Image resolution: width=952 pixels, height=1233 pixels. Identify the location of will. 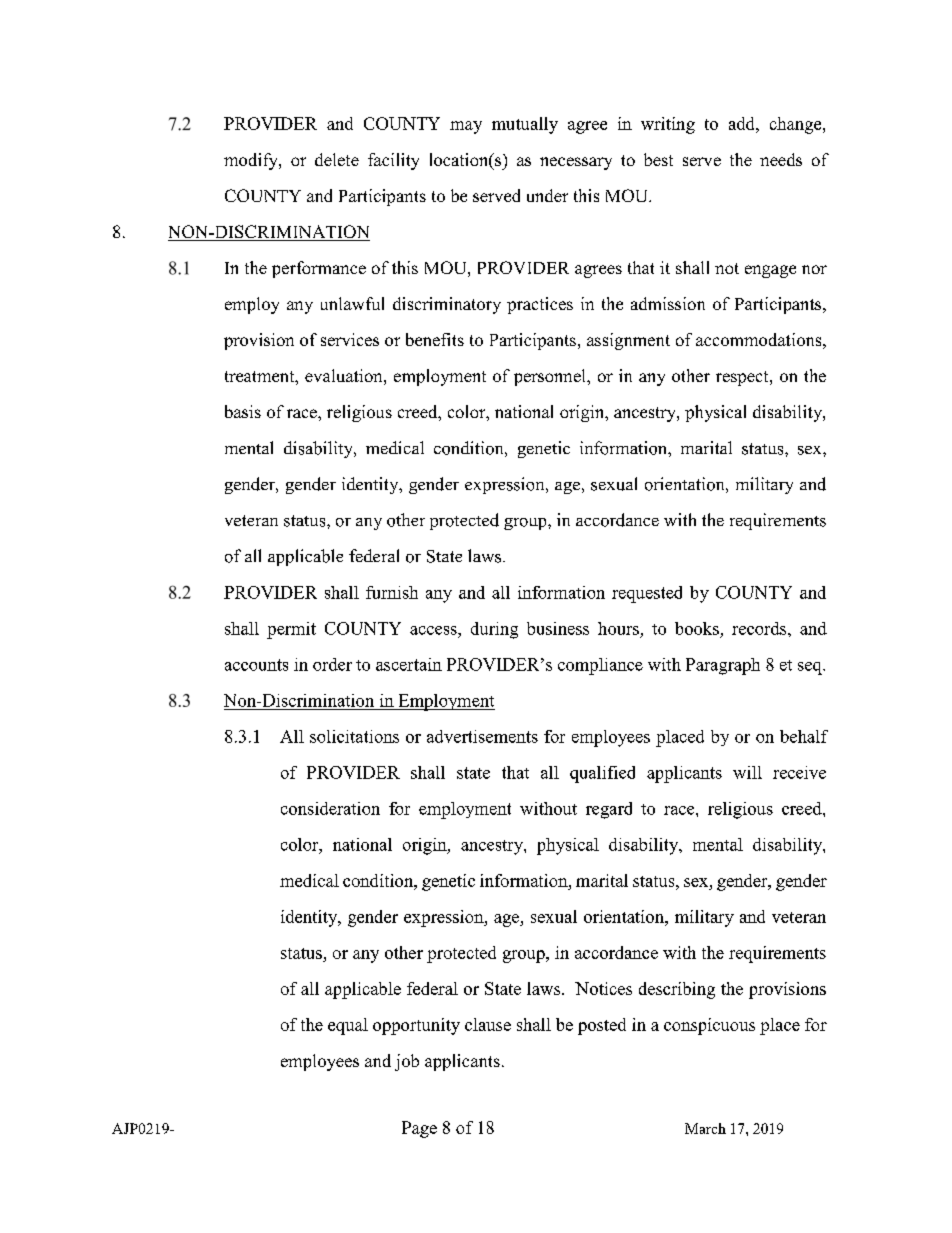
(747, 772).
